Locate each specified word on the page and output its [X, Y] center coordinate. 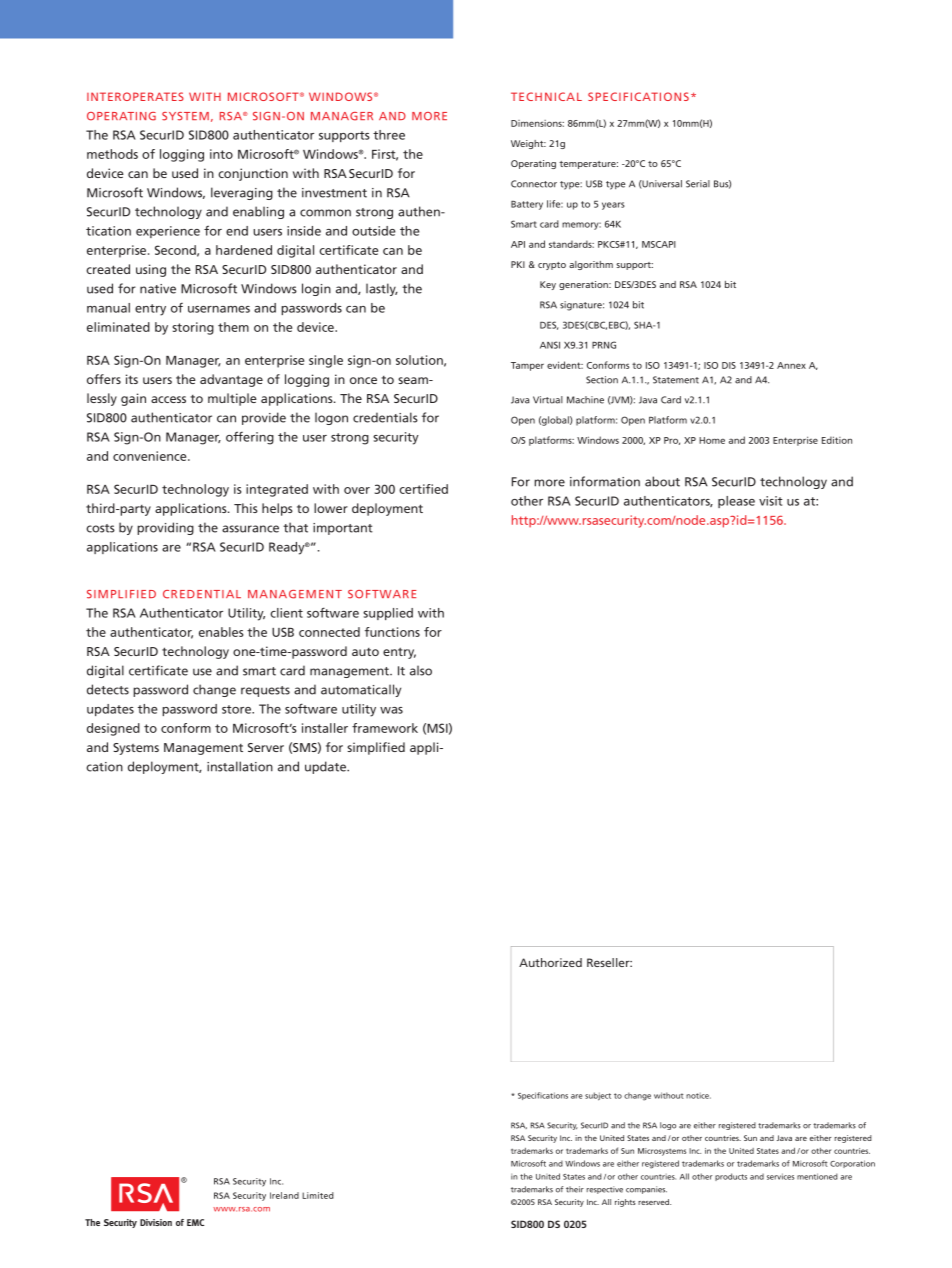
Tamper [527, 366]
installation [240, 766]
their [575, 1189]
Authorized [550, 962]
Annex [791, 365]
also [421, 670]
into [221, 154]
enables [221, 632]
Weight [528, 144]
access [168, 399]
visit [771, 501]
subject [598, 1096]
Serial [698, 184]
